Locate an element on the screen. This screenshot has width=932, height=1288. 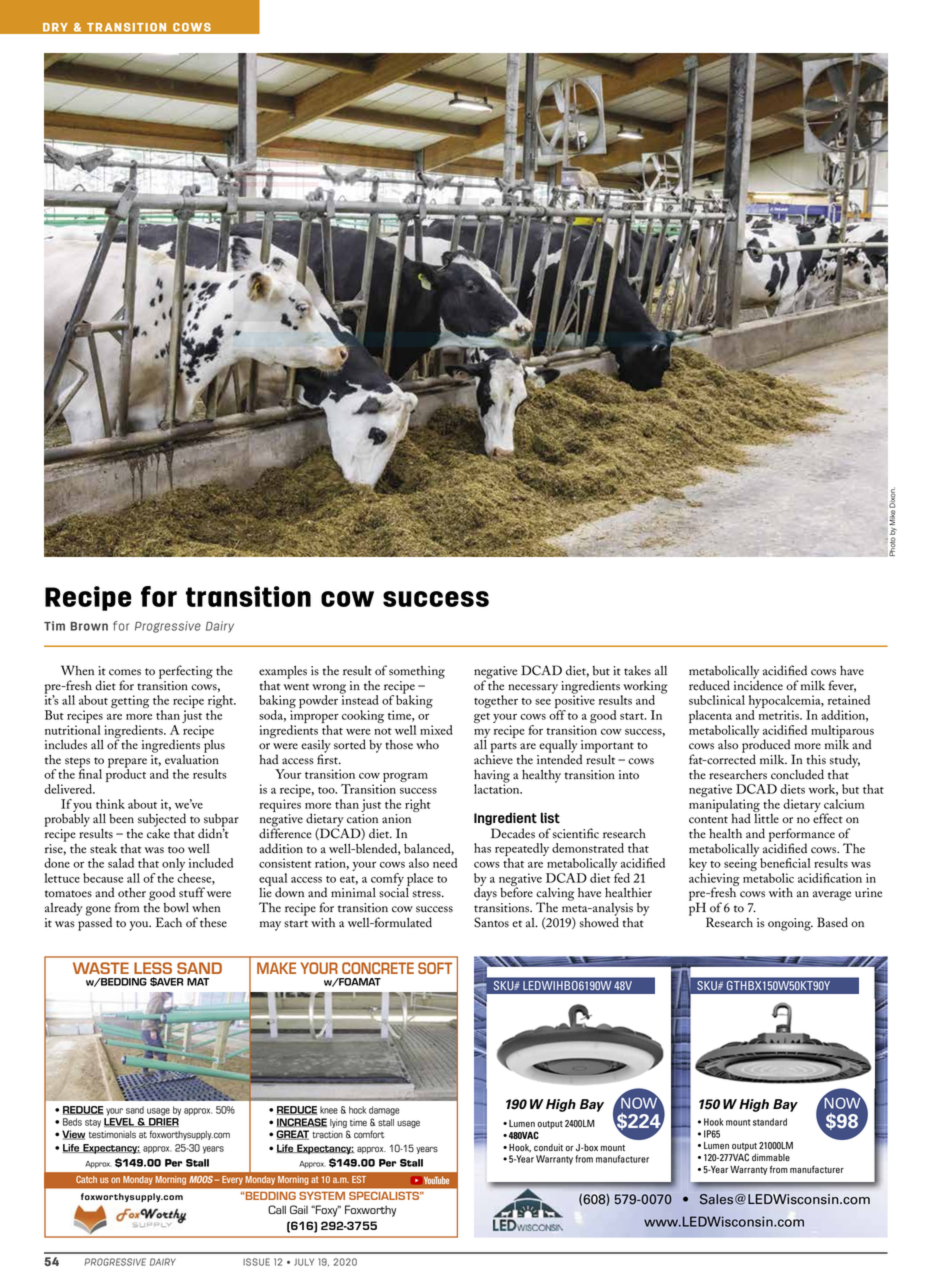
ISSUE is located at coordinates (256, 1262).
